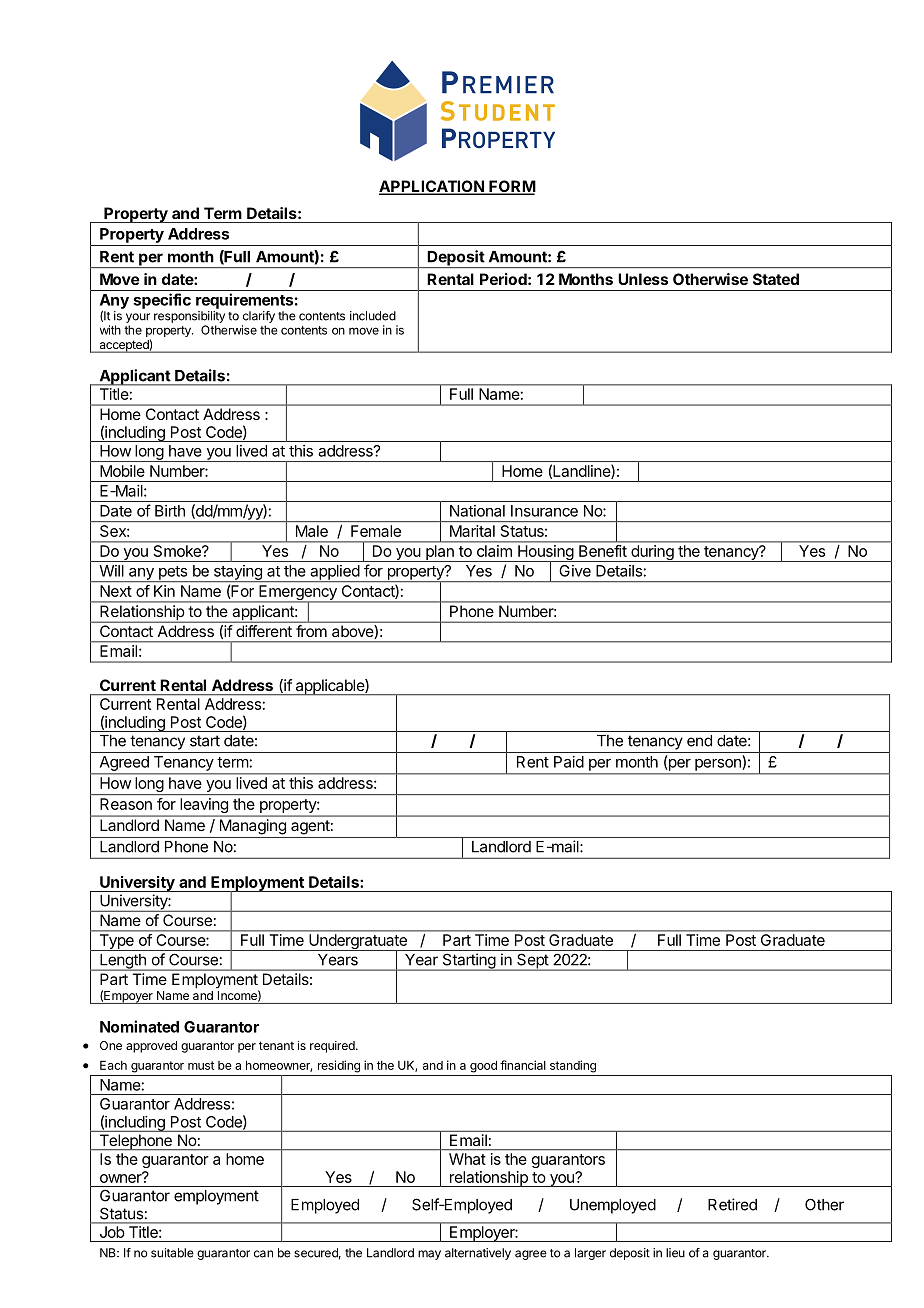 The image size is (924, 1308). I want to click on end, so click(699, 741).
